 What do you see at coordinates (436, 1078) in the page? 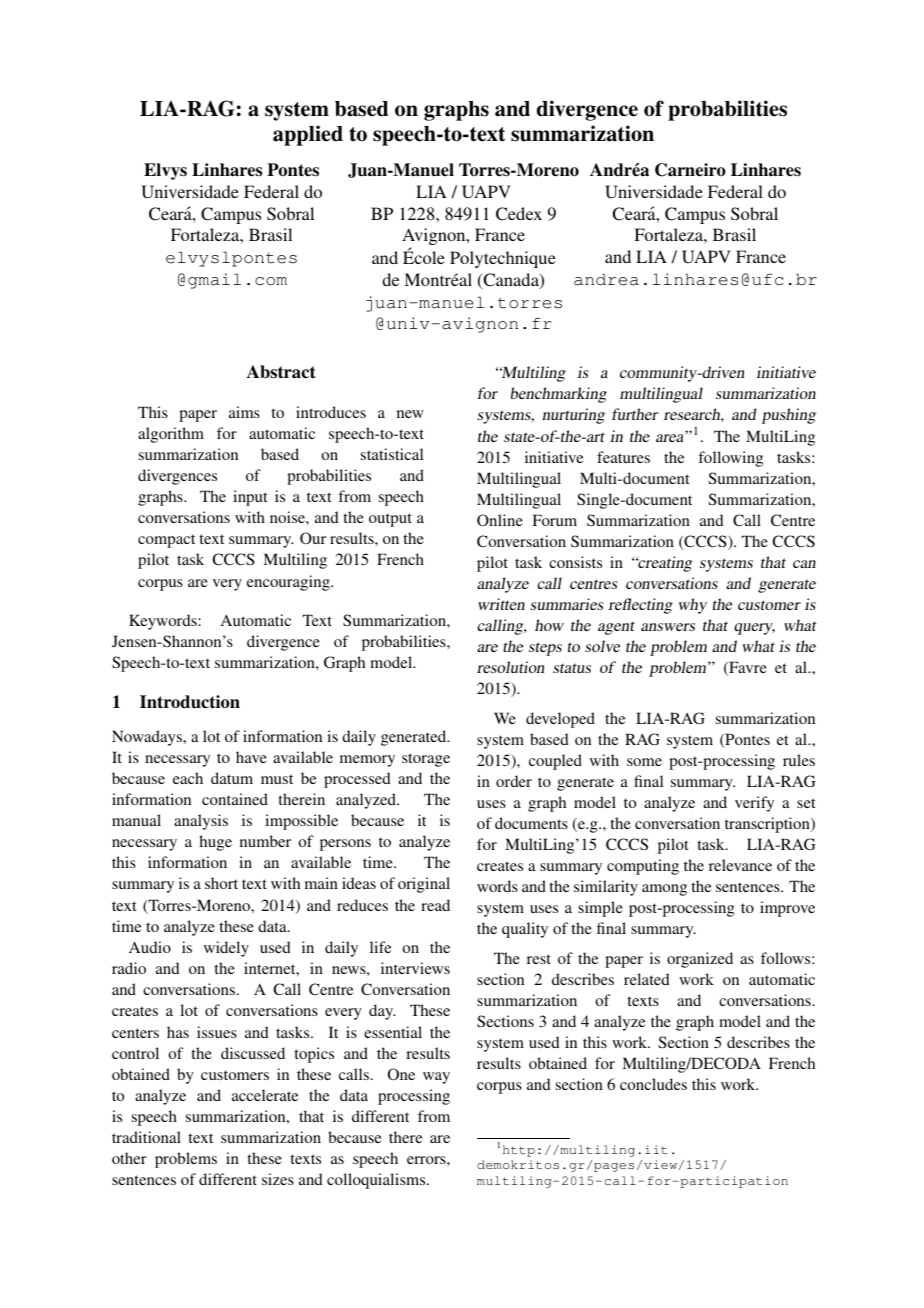
I see `way` at bounding box center [436, 1078].
